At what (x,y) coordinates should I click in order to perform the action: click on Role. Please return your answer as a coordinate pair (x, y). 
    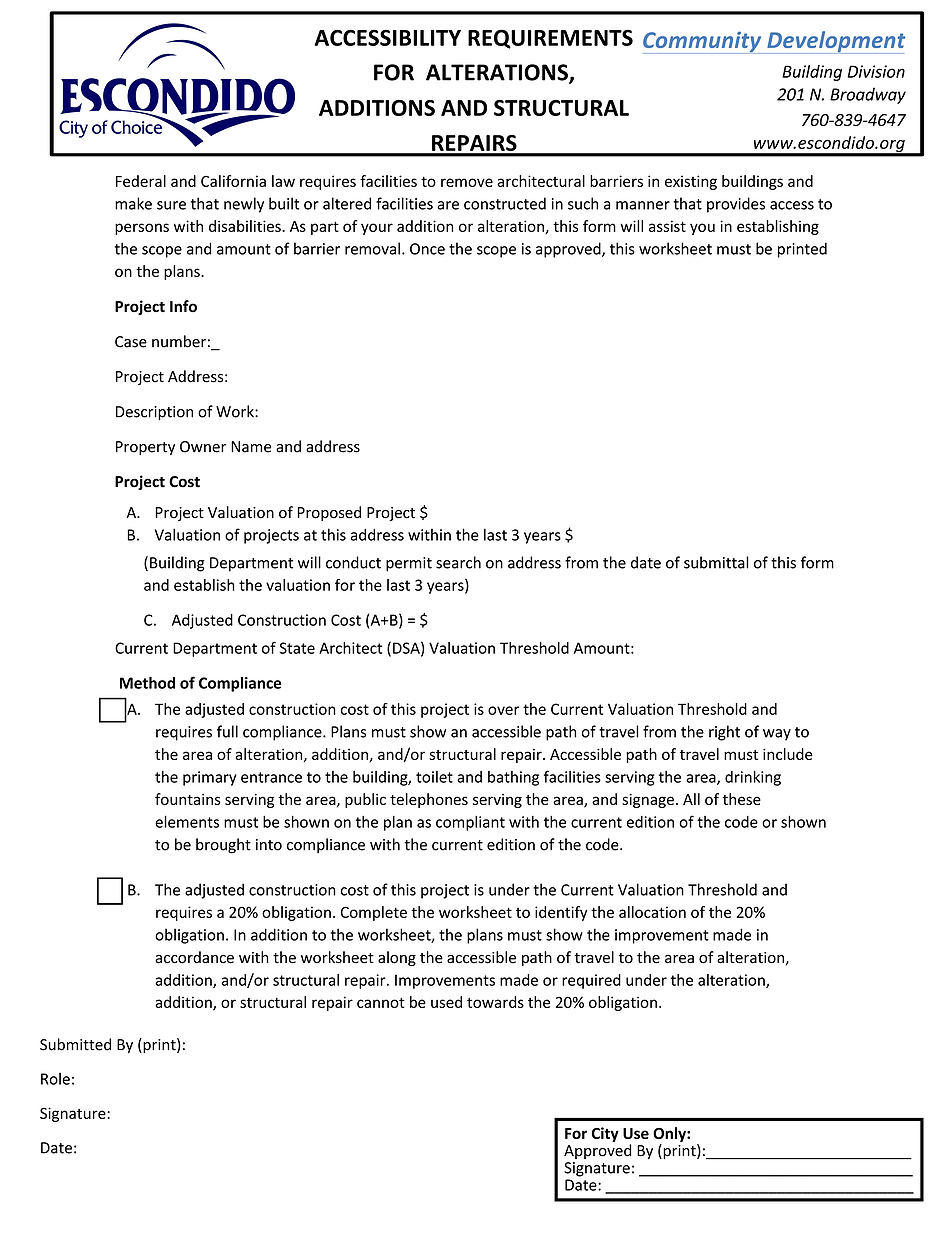
    Looking at the image, I should click on (55, 1079).
